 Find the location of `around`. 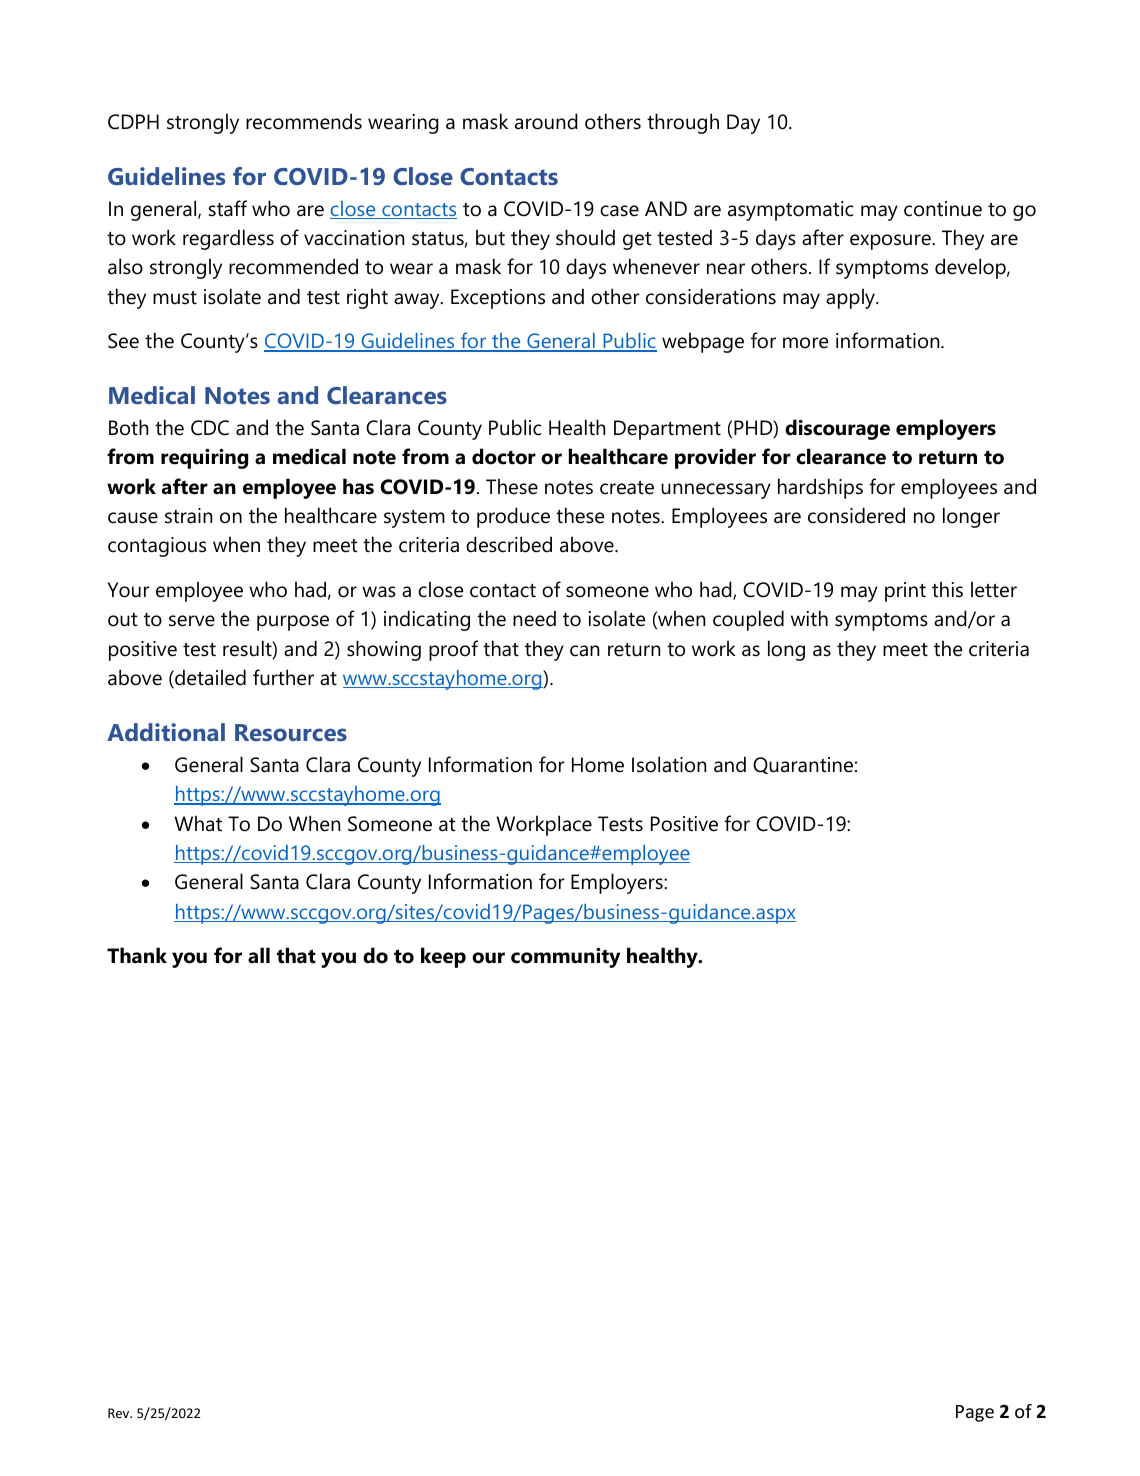

around is located at coordinates (546, 121).
